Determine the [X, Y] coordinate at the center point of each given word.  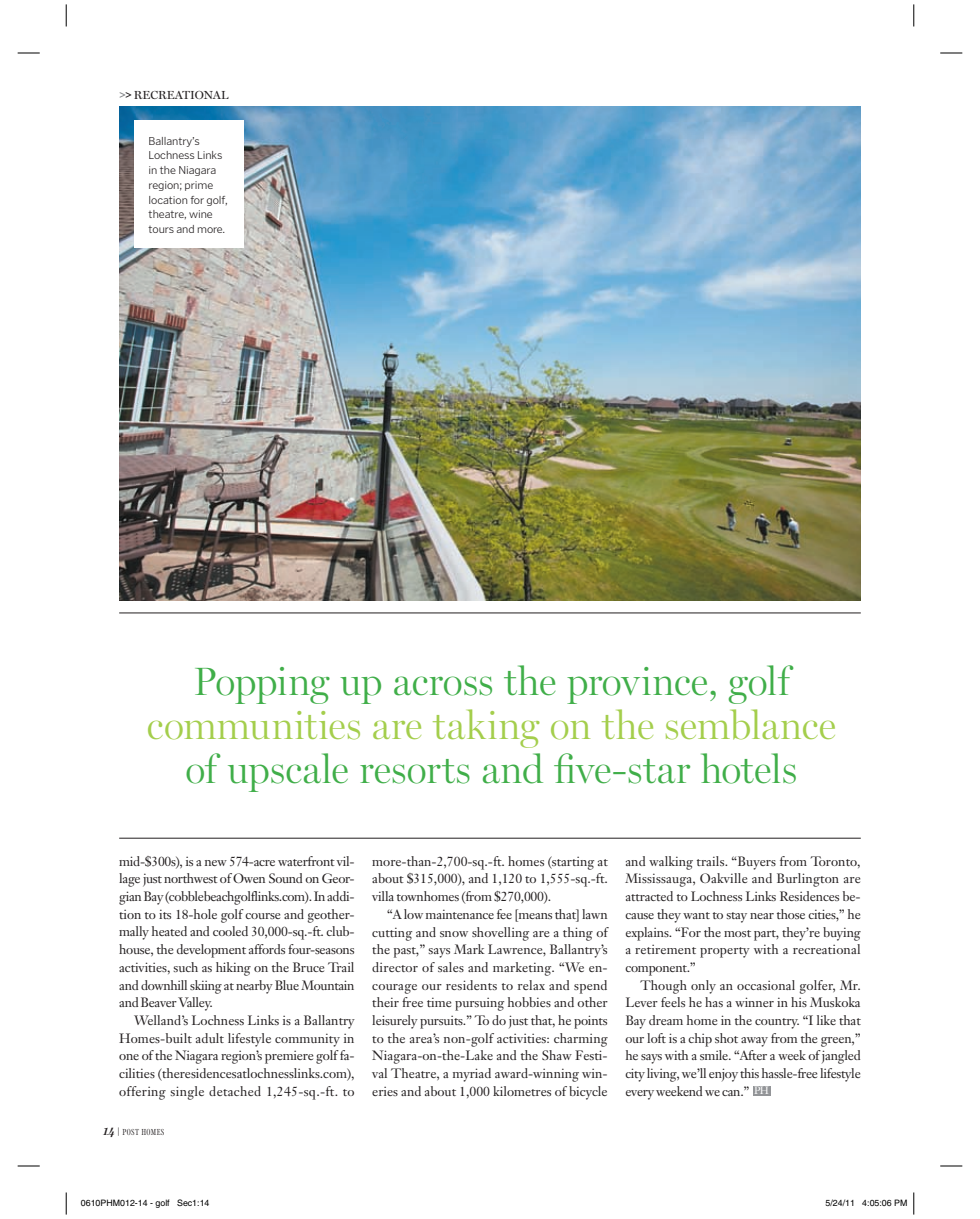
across [443, 686]
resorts [415, 771]
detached [235, 1091]
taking [486, 728]
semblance [750, 724]
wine [200, 214]
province [637, 685]
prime [199, 186]
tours [161, 229]
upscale [288, 772]
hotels [748, 768]
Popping [262, 685]
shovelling [500, 934]
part [766, 935]
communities [254, 725]
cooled [230, 931]
